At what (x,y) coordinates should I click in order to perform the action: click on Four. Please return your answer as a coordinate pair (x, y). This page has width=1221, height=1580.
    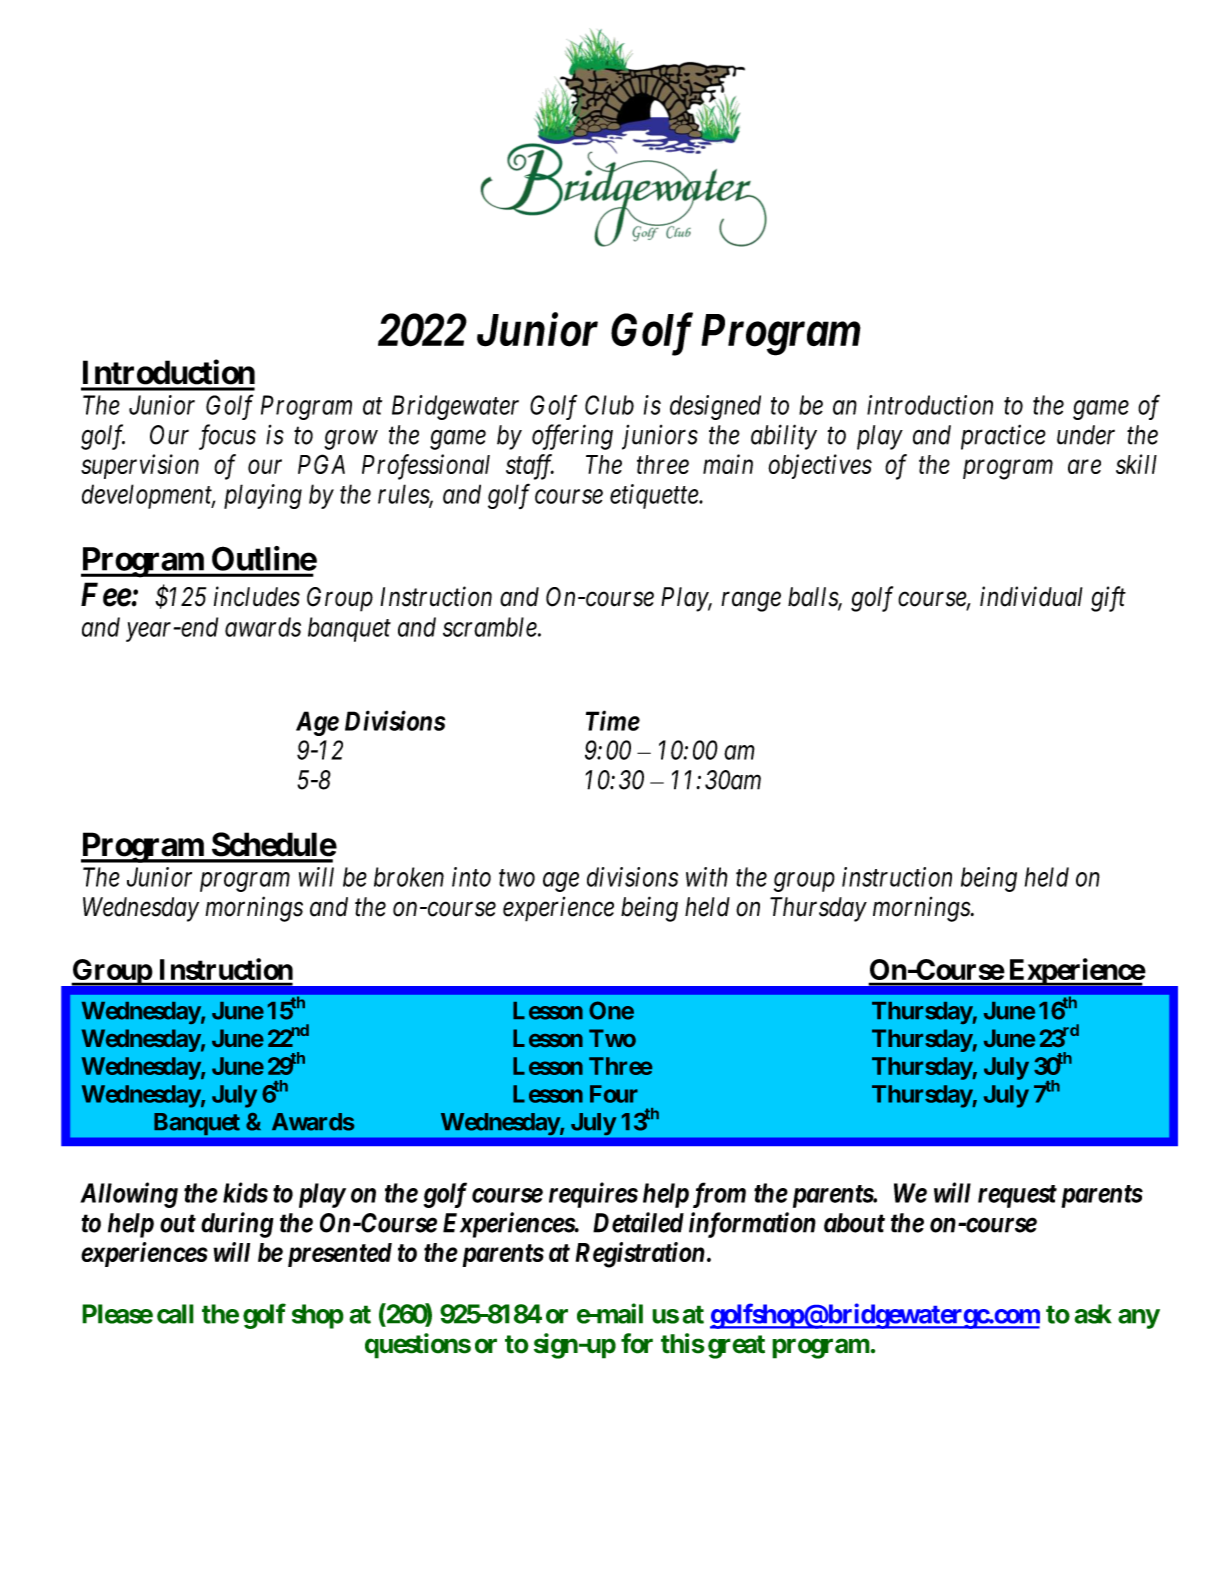
    Looking at the image, I should click on (614, 1094).
